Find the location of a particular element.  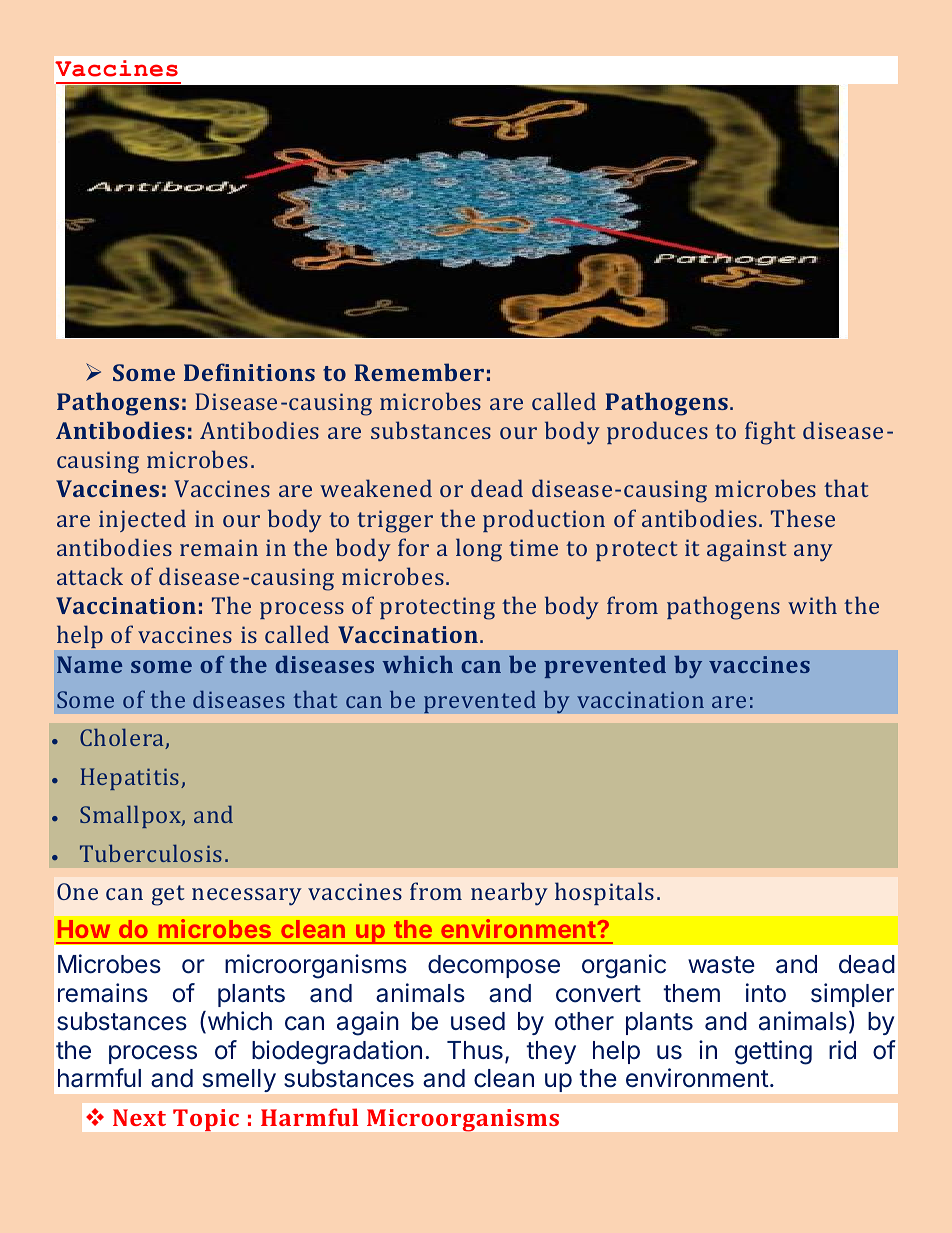

Name is located at coordinates (89, 664).
